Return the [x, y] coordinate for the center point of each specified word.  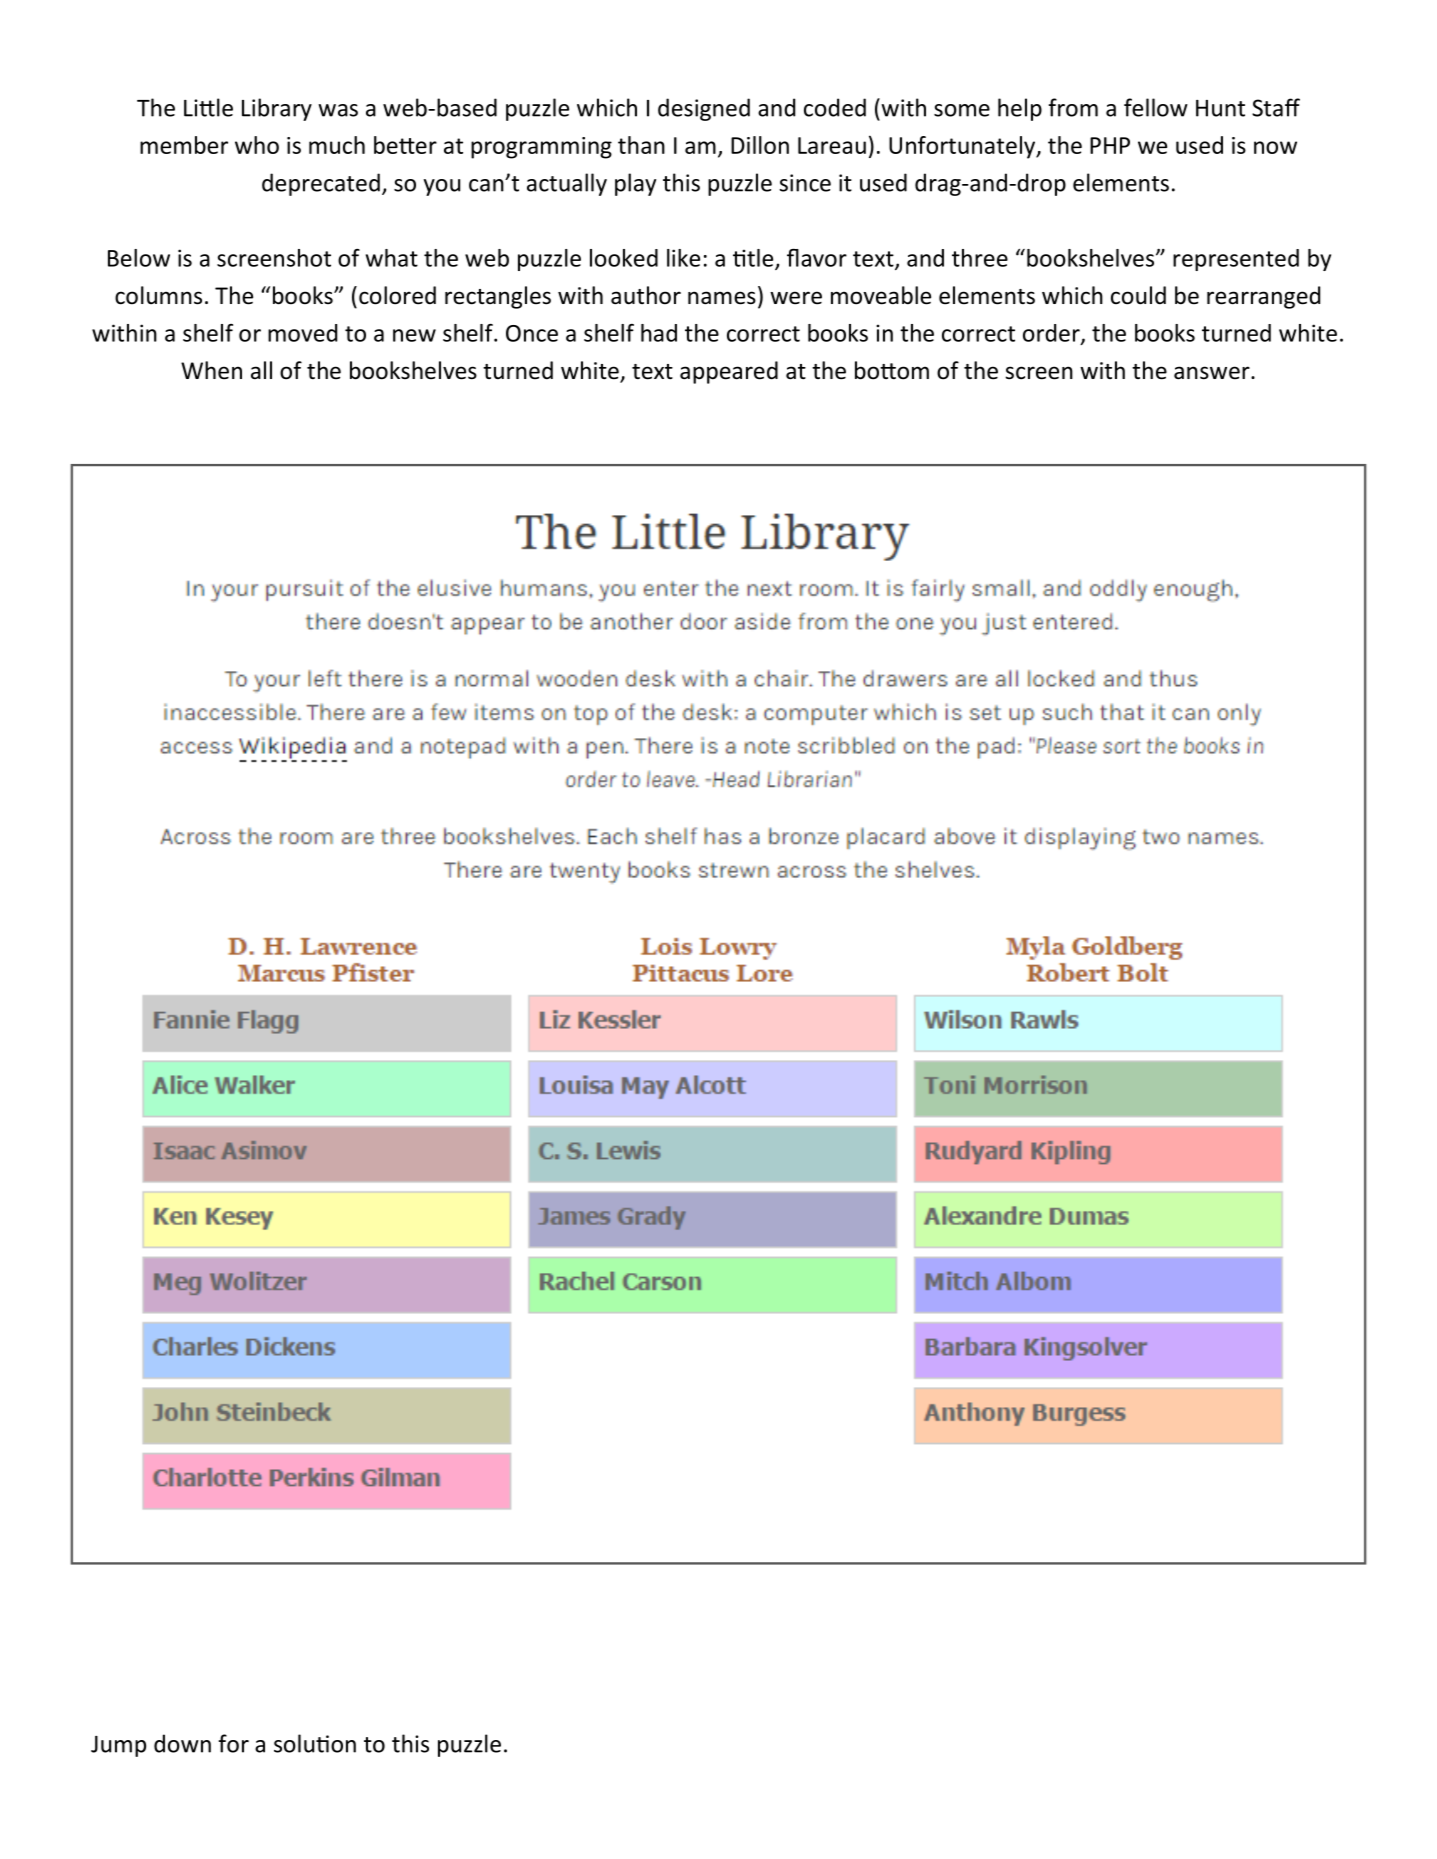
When [211, 370]
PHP [1110, 145]
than [641, 145]
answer [1213, 373]
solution [315, 1743]
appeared [729, 372]
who [257, 145]
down [182, 1743]
